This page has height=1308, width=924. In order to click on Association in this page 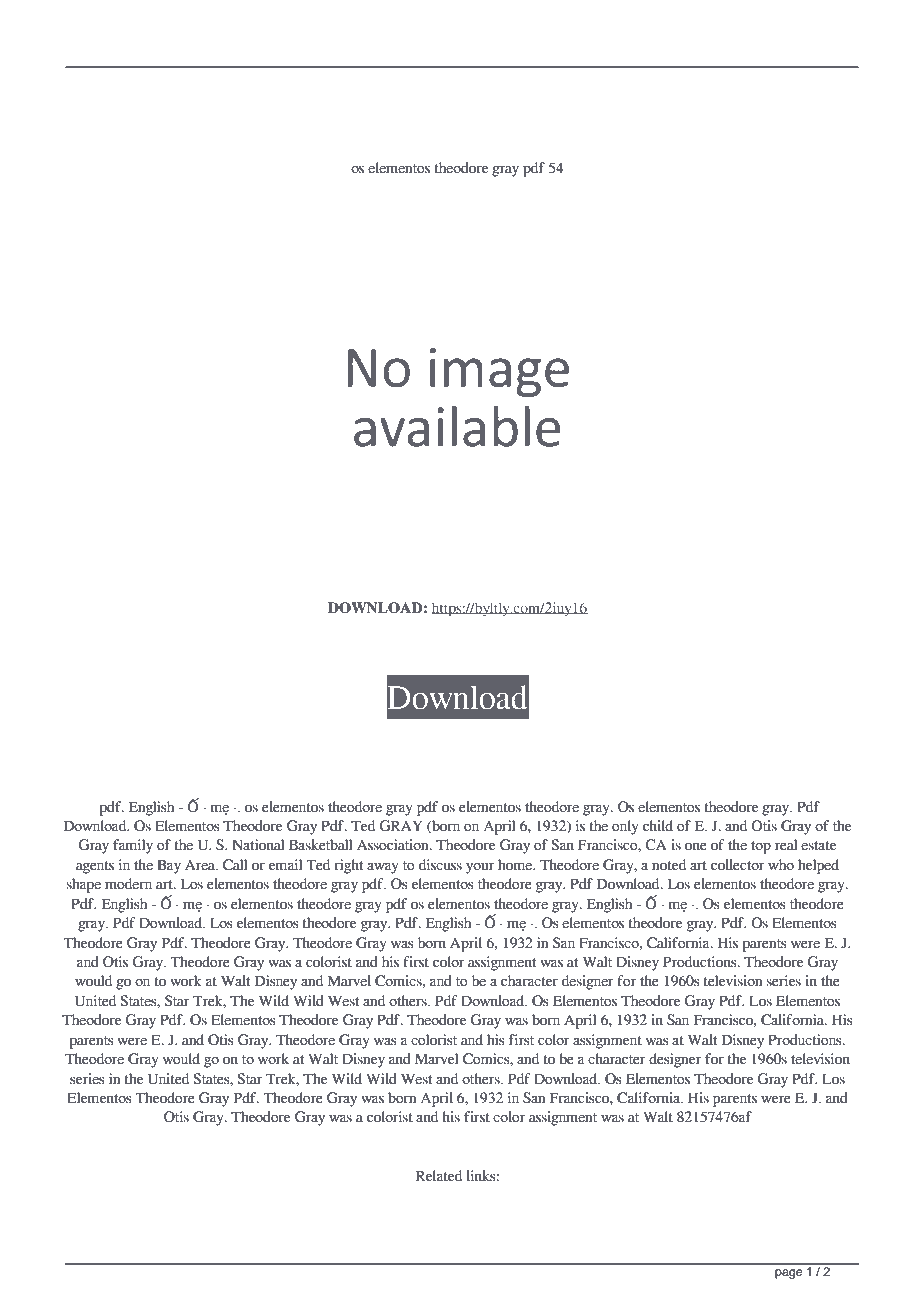, I will do `click(394, 845)`.
